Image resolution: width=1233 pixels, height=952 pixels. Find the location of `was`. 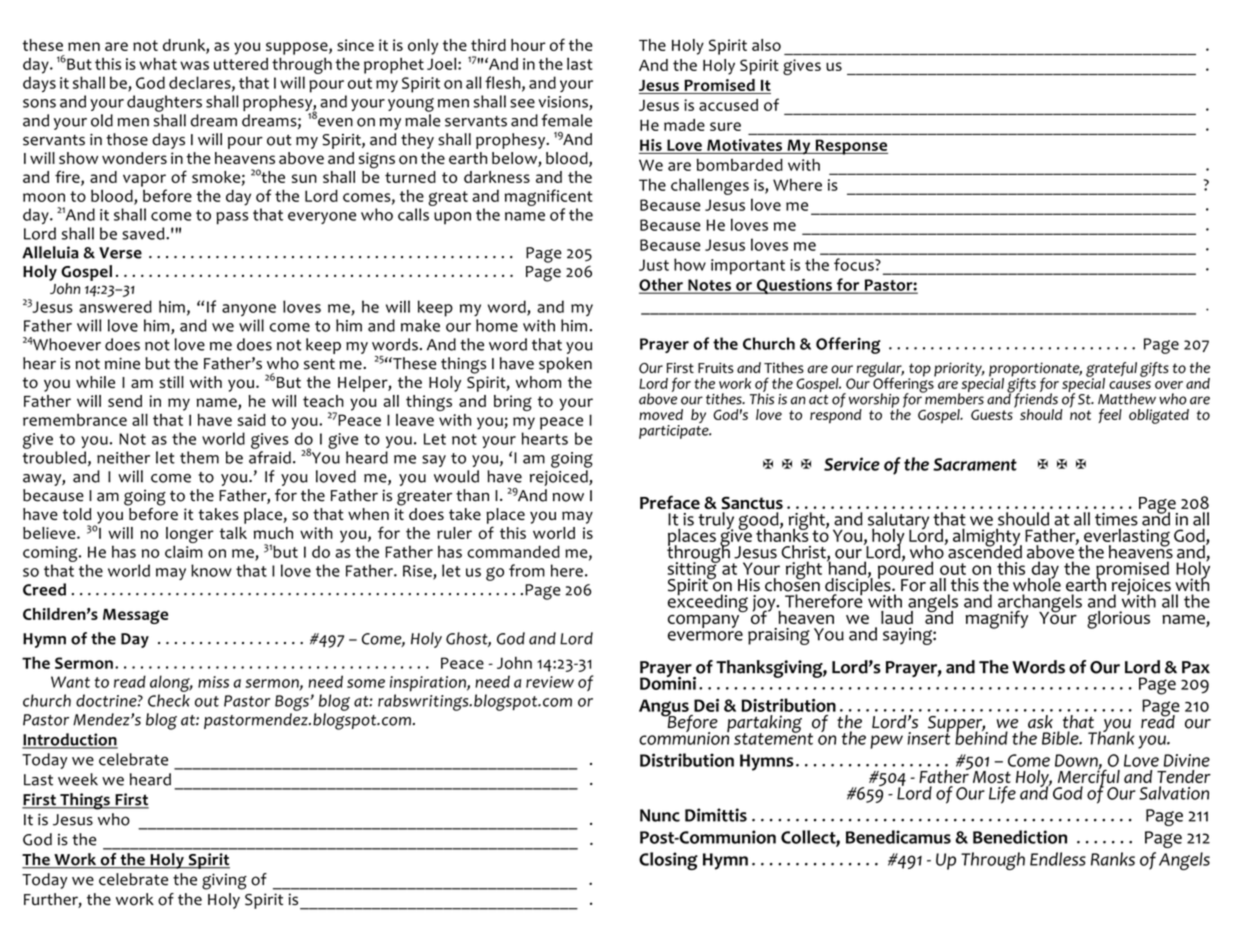

was is located at coordinates (194, 65).
